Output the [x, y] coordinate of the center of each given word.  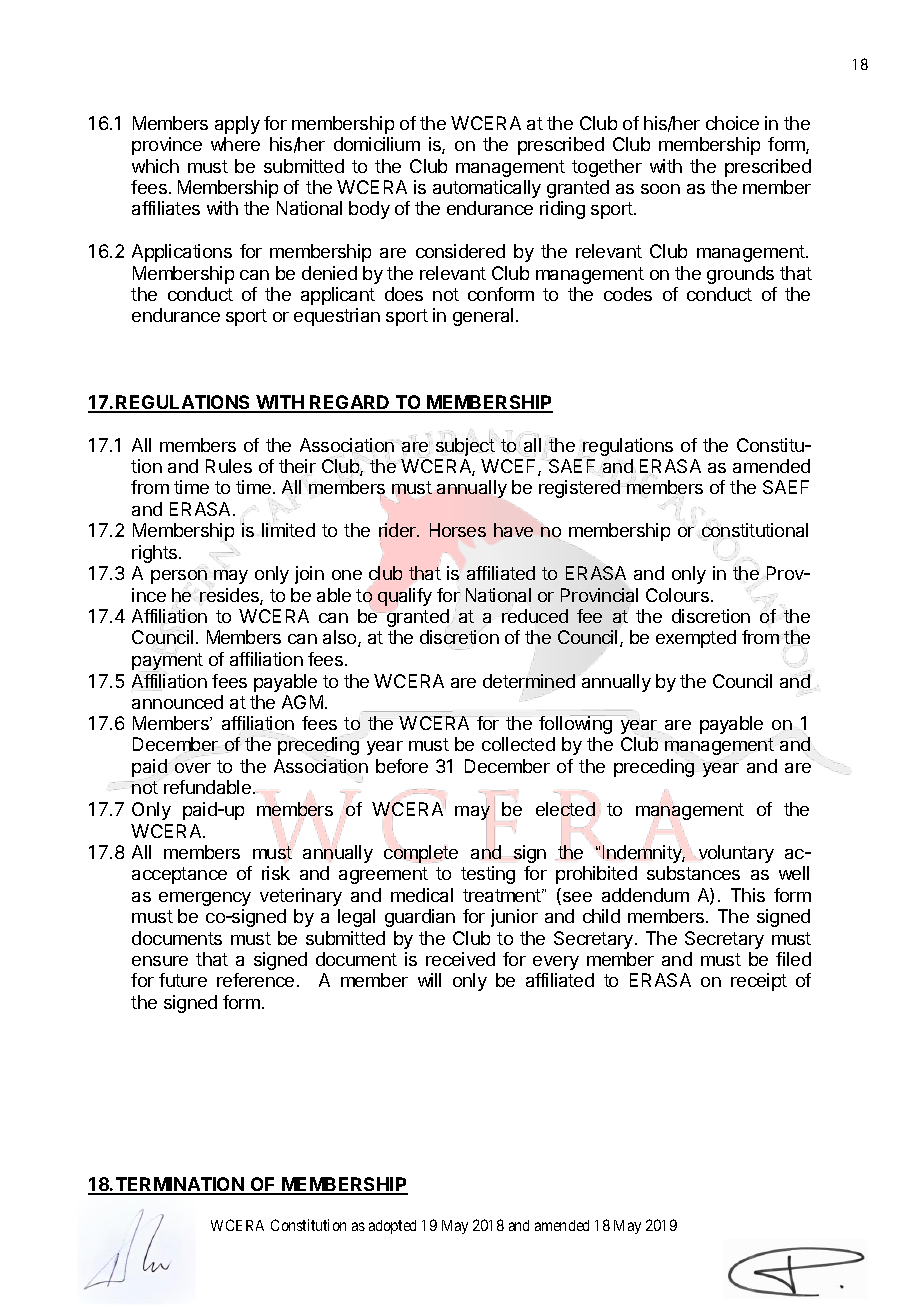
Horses [458, 530]
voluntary [736, 854]
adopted [392, 1227]
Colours [677, 595]
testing [488, 875]
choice [732, 123]
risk [276, 873]
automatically [487, 189]
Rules [229, 466]
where [235, 144]
